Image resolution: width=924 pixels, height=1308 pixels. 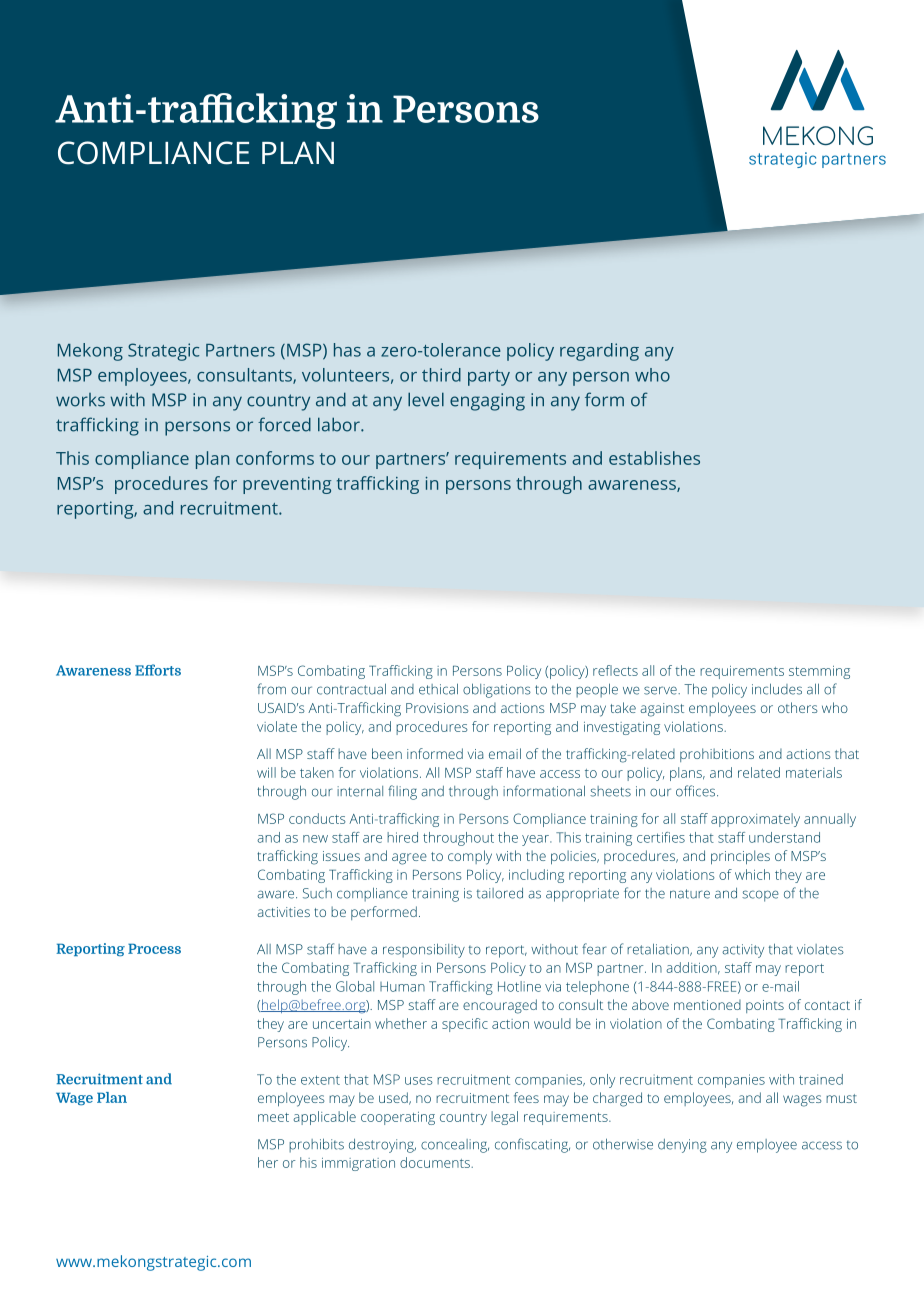 What do you see at coordinates (441, 375) in the screenshot?
I see `third` at bounding box center [441, 375].
